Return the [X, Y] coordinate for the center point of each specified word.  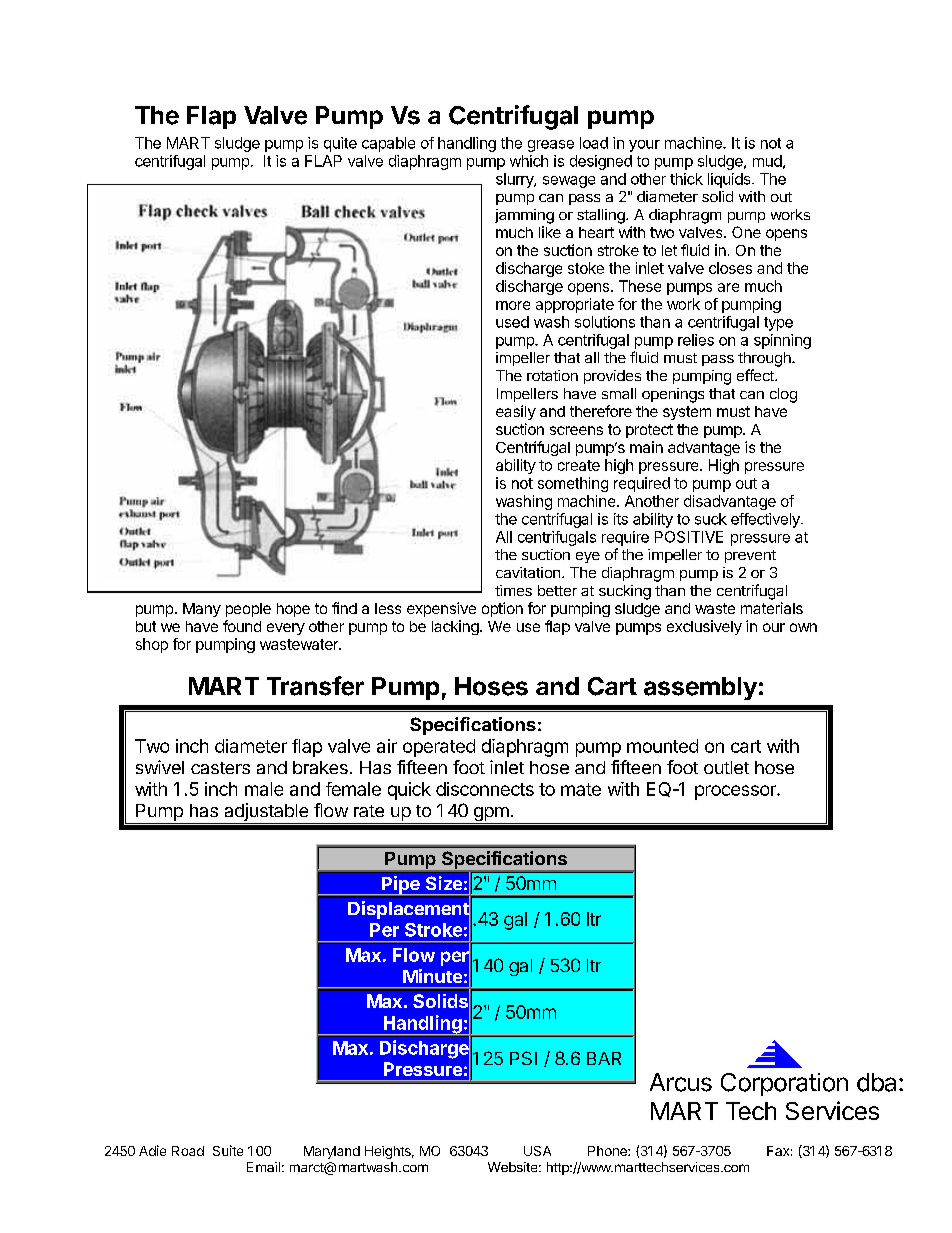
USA [537, 1151]
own [803, 627]
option [502, 609]
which [529, 161]
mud [767, 161]
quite [340, 144]
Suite [228, 1150]
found [242, 626]
